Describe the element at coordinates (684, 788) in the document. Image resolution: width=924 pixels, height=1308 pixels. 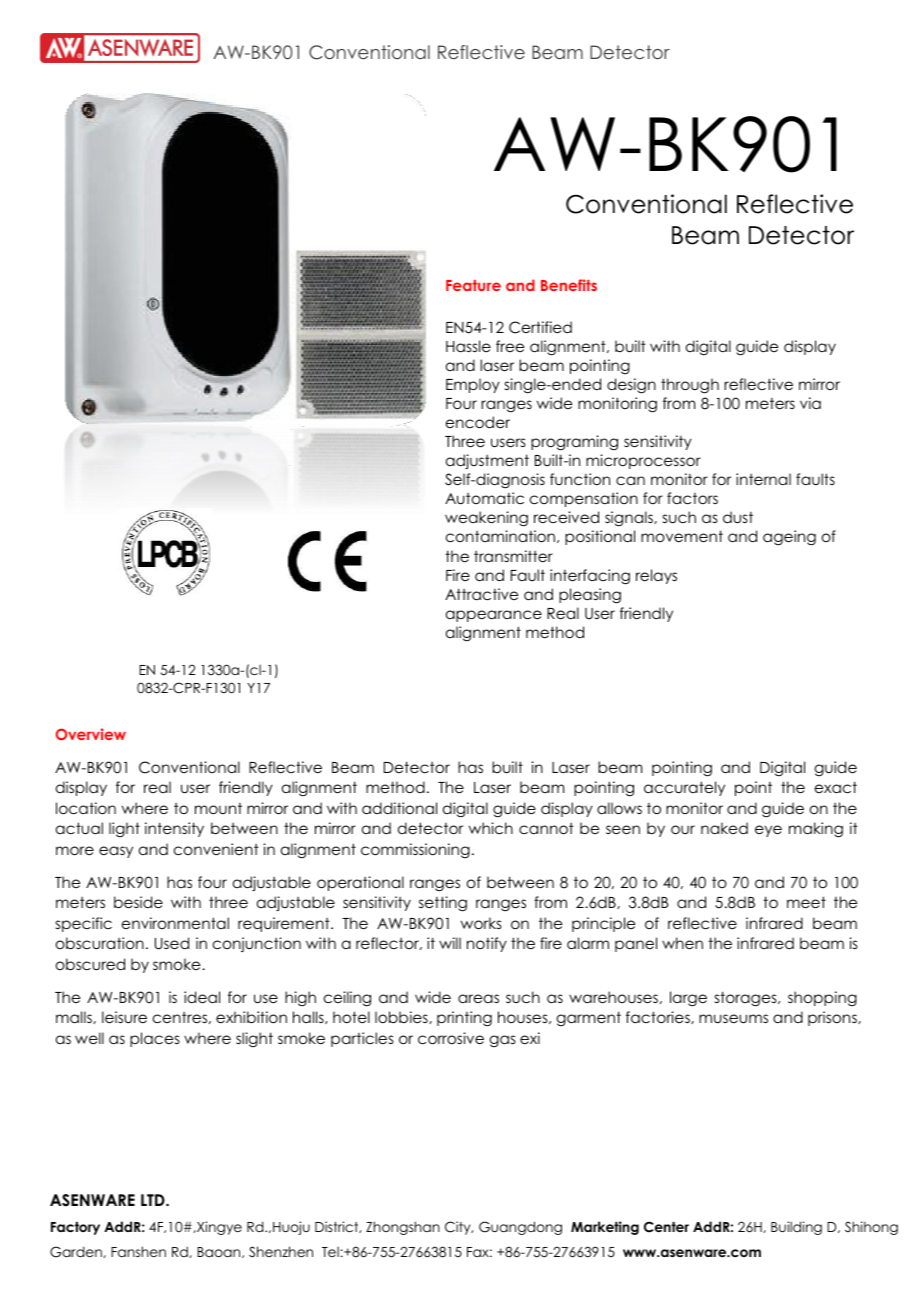
I see `accurately` at that location.
